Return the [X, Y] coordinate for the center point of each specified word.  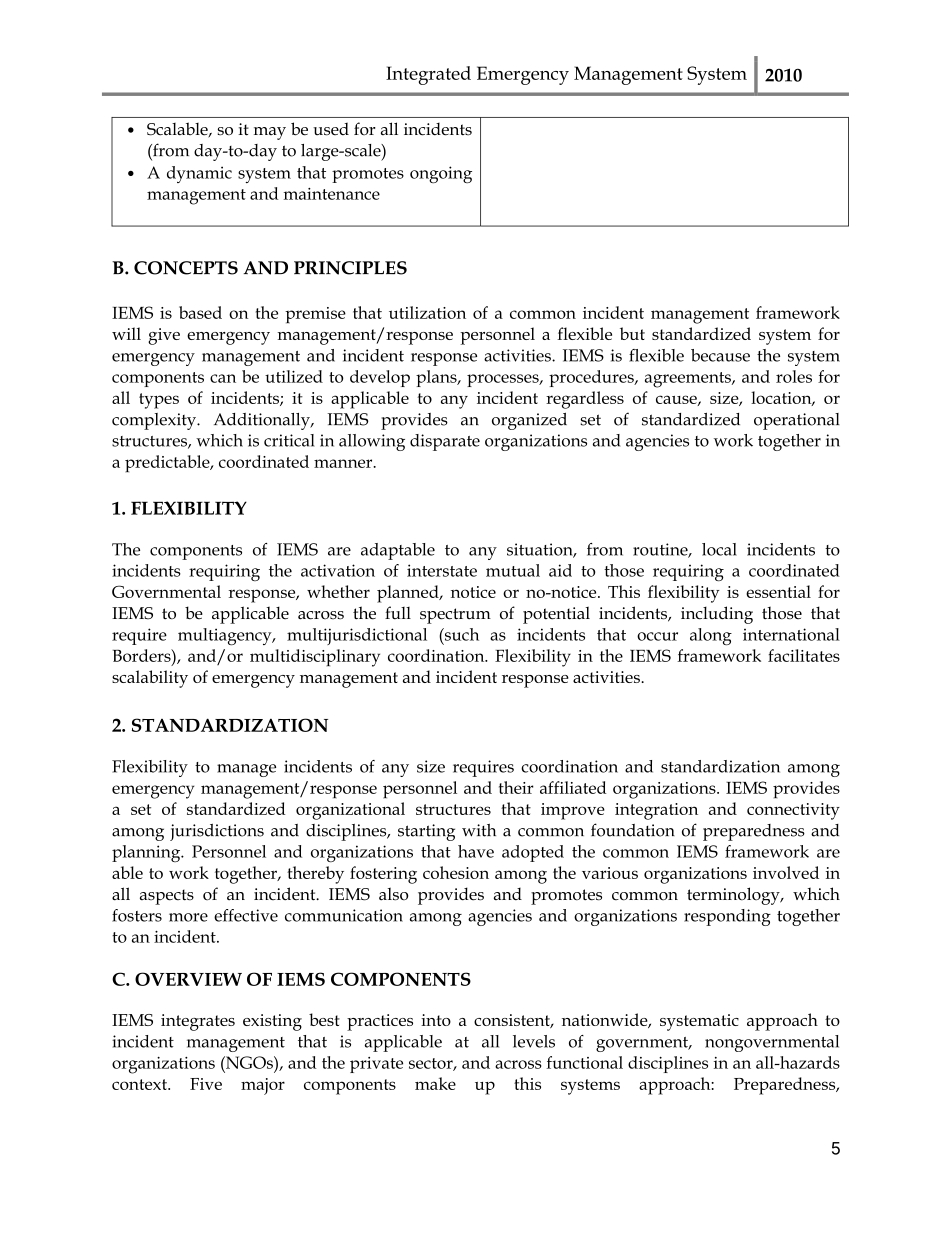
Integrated [428, 75]
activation [338, 570]
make [435, 1083]
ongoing [441, 174]
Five [206, 1084]
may [270, 133]
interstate [442, 570]
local [719, 549]
